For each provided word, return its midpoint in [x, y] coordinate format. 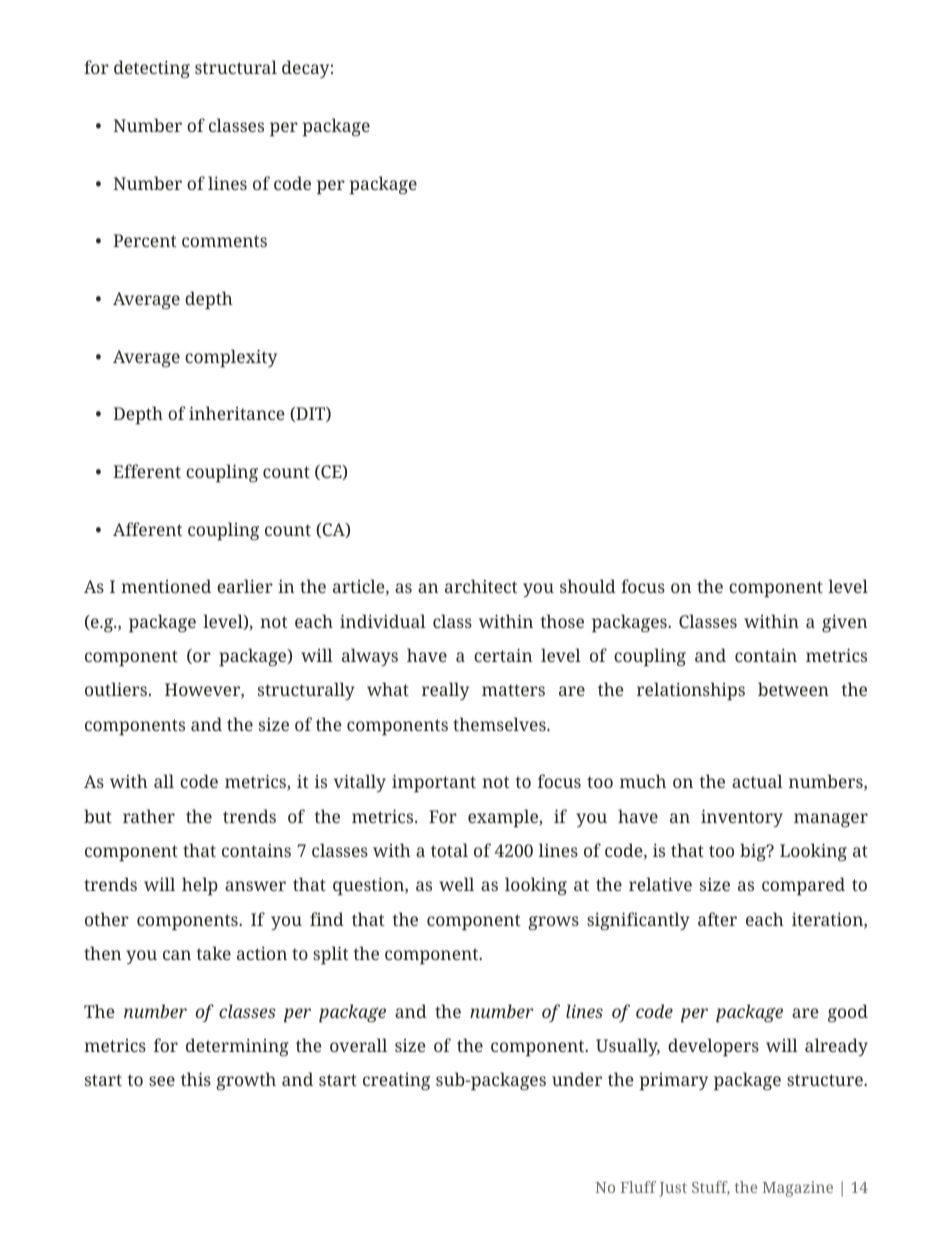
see [162, 1081]
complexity [231, 358]
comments [224, 241]
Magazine [798, 1189]
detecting [152, 69]
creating [396, 1081]
